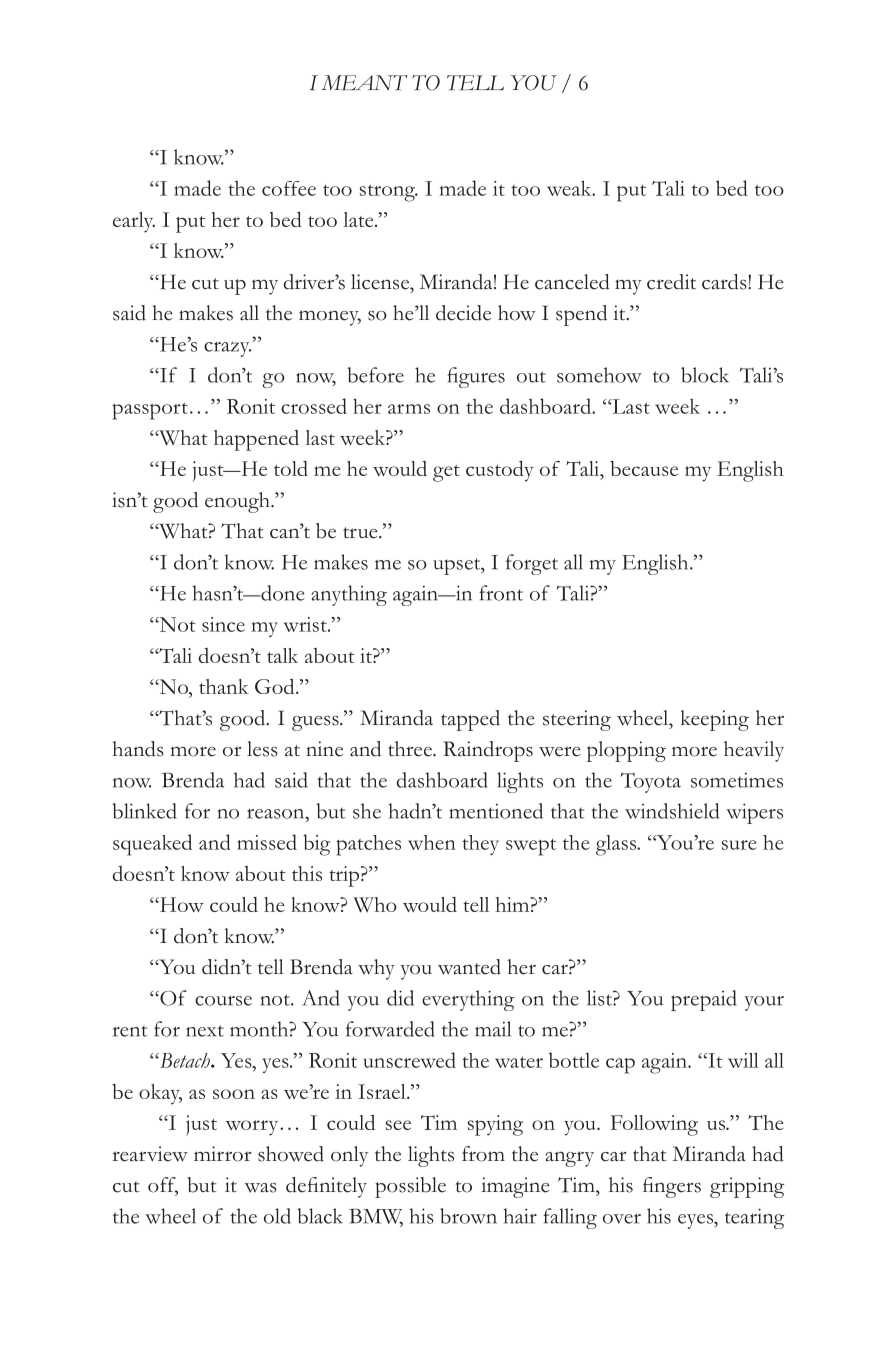  Describe the element at coordinates (570, 188) in the screenshot. I see `weak` at that location.
